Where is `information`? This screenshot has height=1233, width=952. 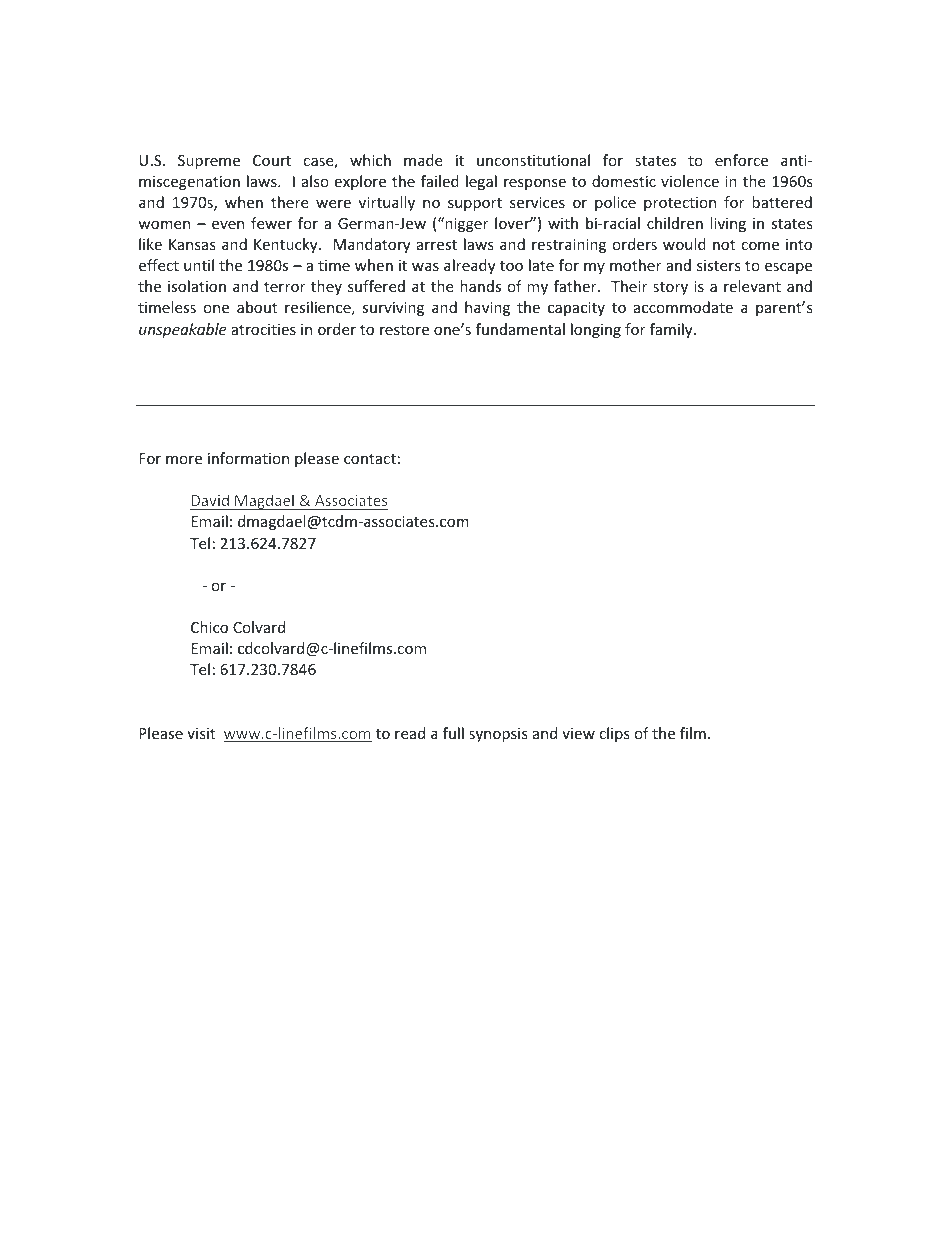 information is located at coordinates (248, 458).
